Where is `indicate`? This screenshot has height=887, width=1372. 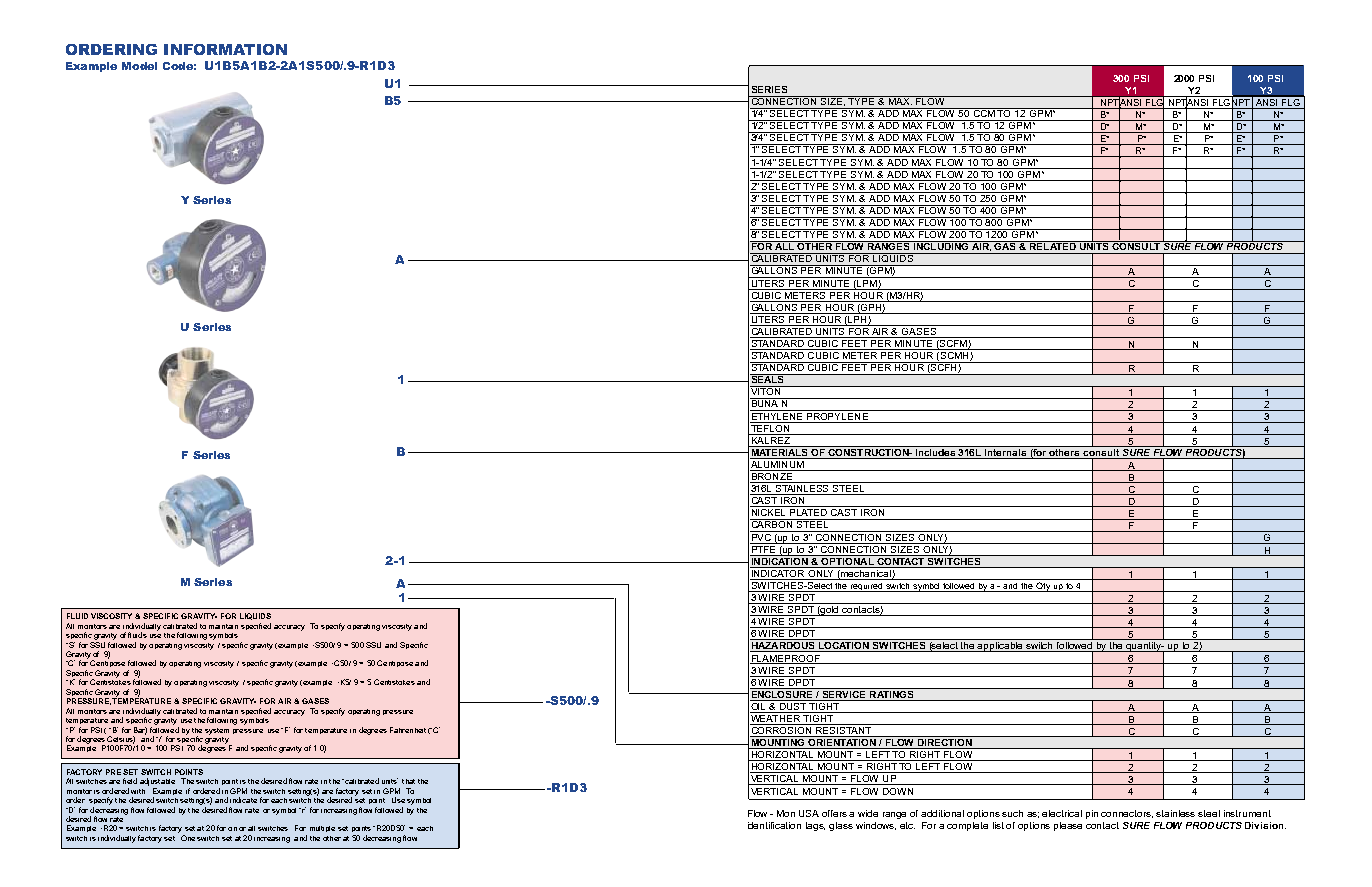 indicate is located at coordinates (243, 800).
